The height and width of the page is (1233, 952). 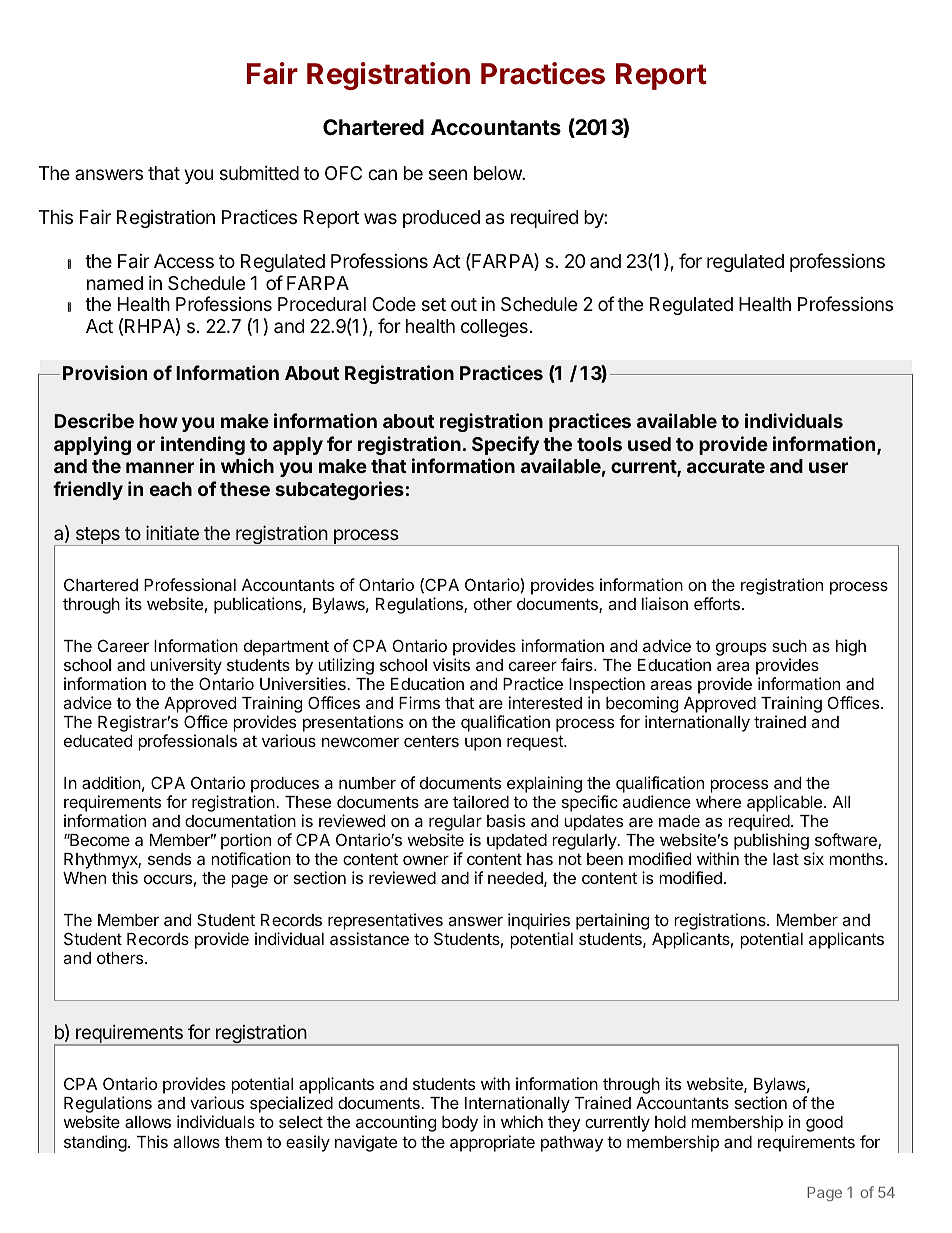 What do you see at coordinates (441, 219) in the page?
I see `produced` at bounding box center [441, 219].
